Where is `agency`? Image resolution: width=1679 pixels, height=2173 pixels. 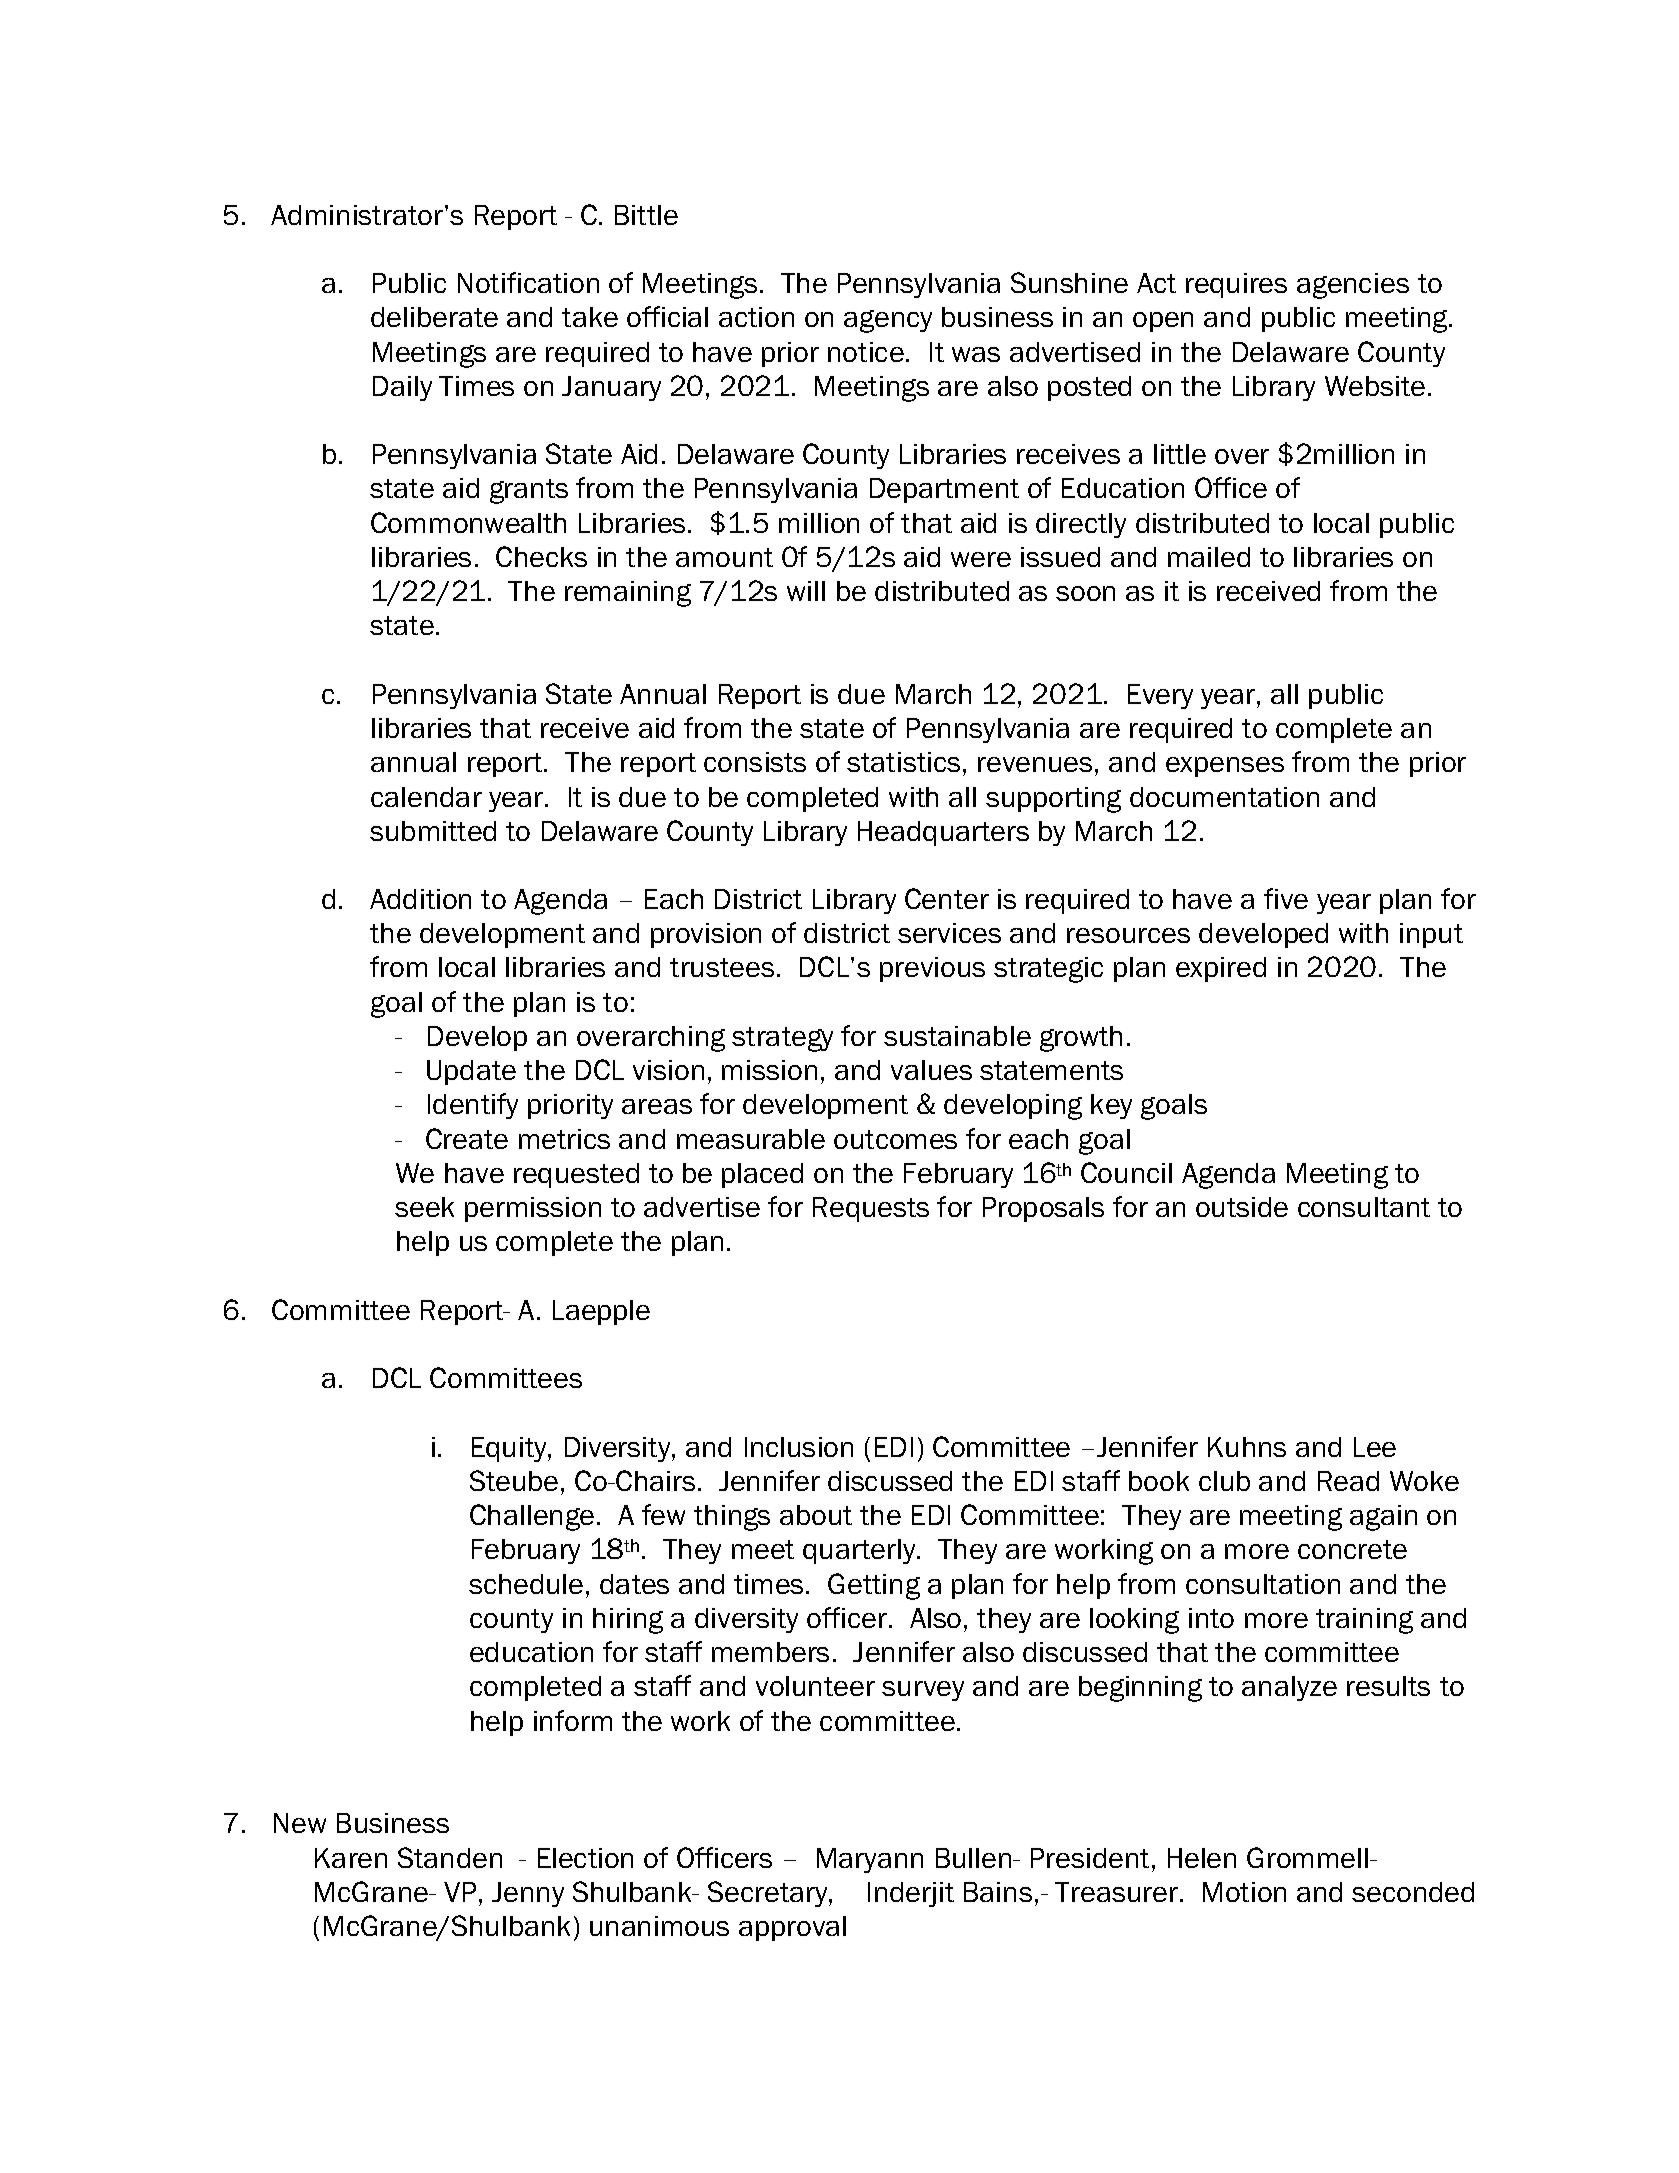 agency is located at coordinates (888, 321).
